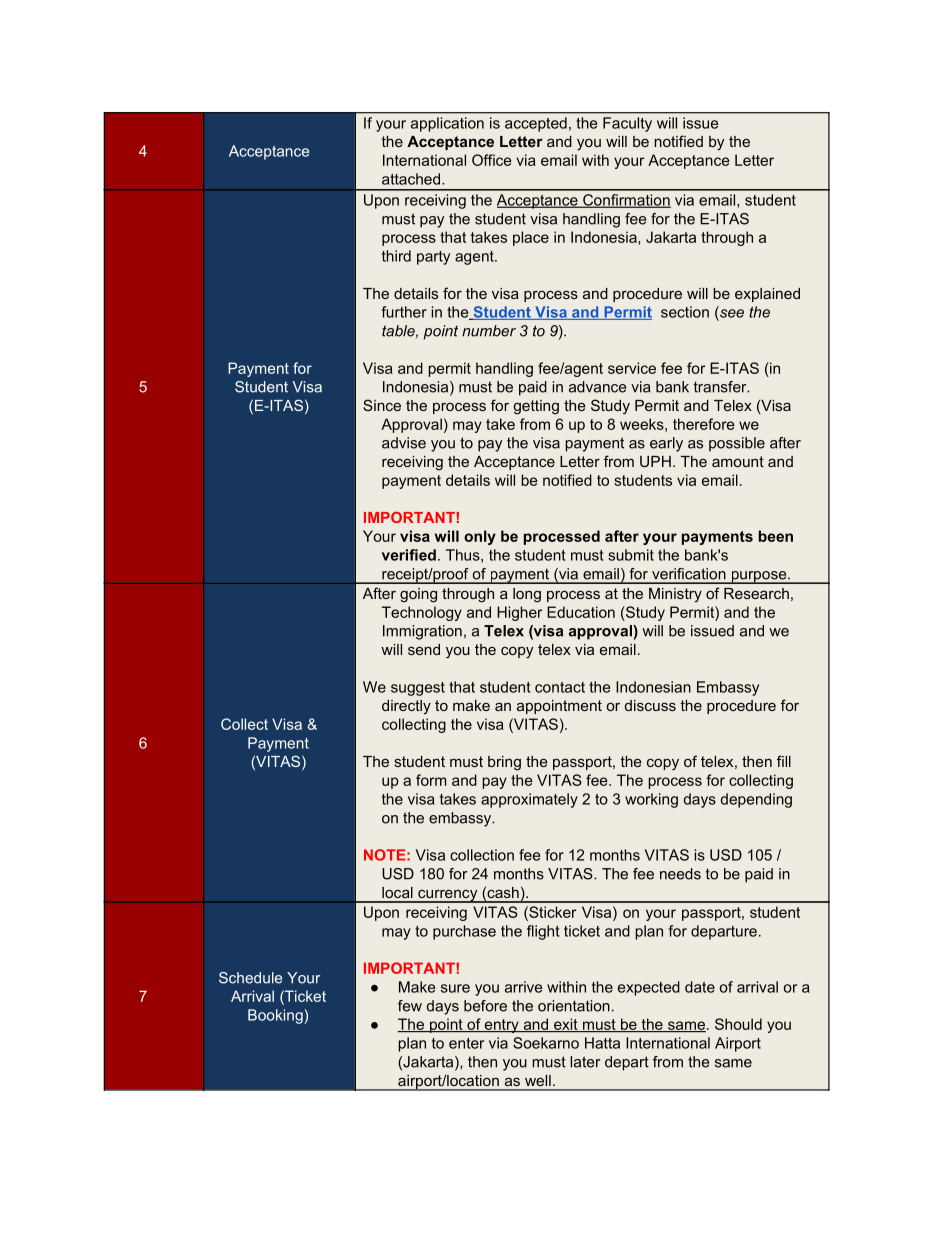  I want to click on Office, so click(492, 160).
